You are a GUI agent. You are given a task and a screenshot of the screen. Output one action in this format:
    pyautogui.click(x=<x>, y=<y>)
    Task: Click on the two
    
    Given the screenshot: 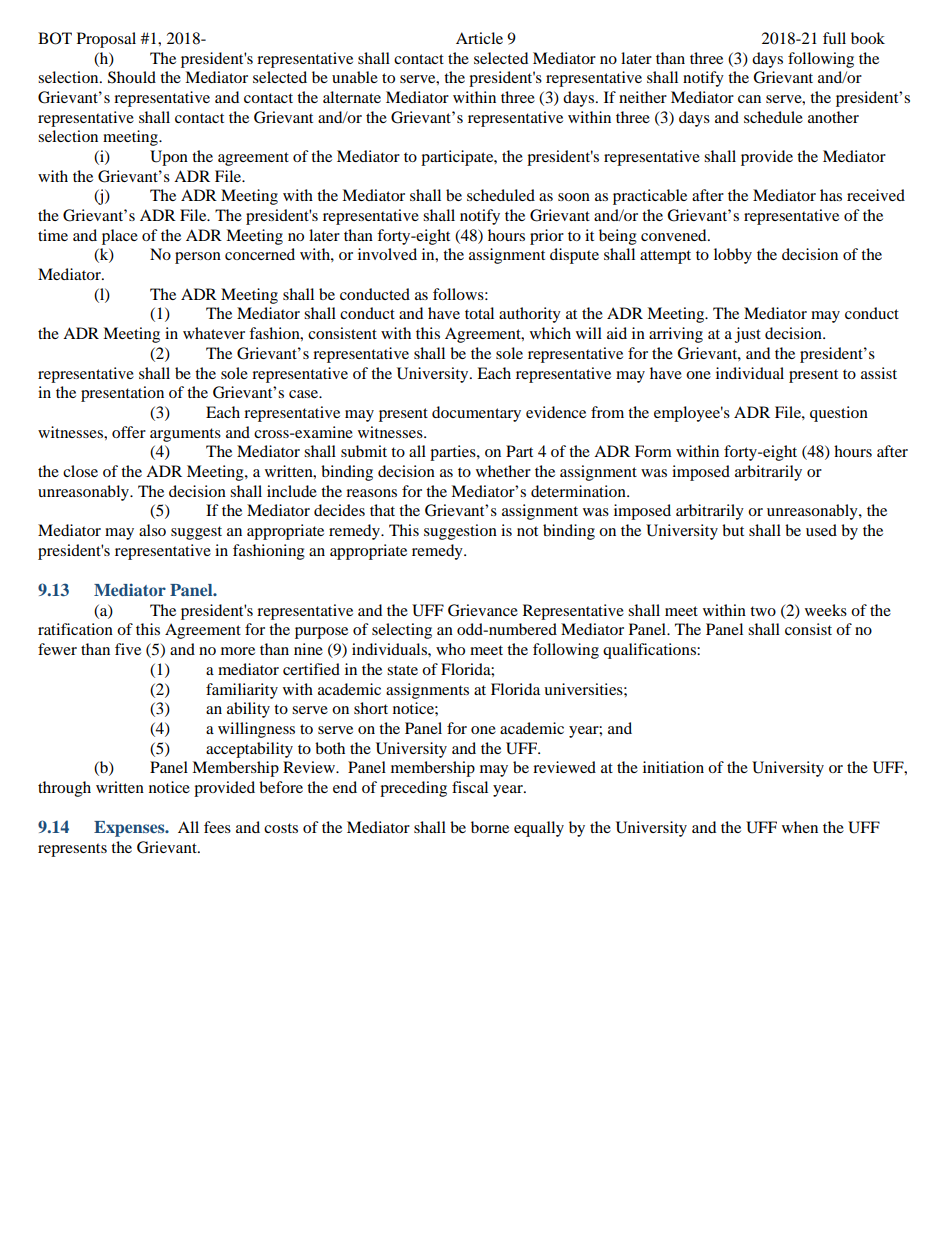 What is the action you would take?
    pyautogui.click(x=763, y=611)
